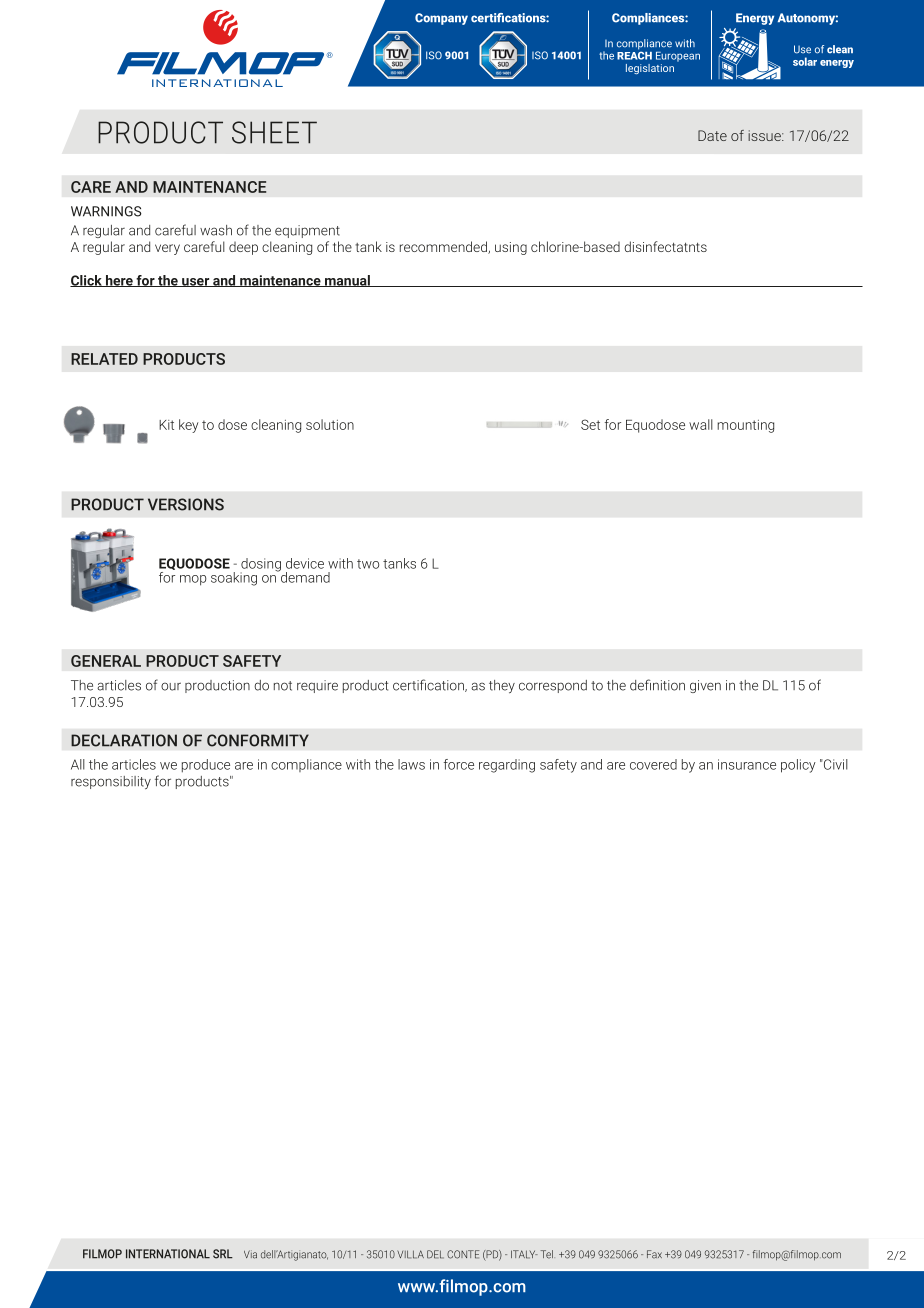 The width and height of the screenshot is (924, 1308). I want to click on Fax, so click(654, 1254).
